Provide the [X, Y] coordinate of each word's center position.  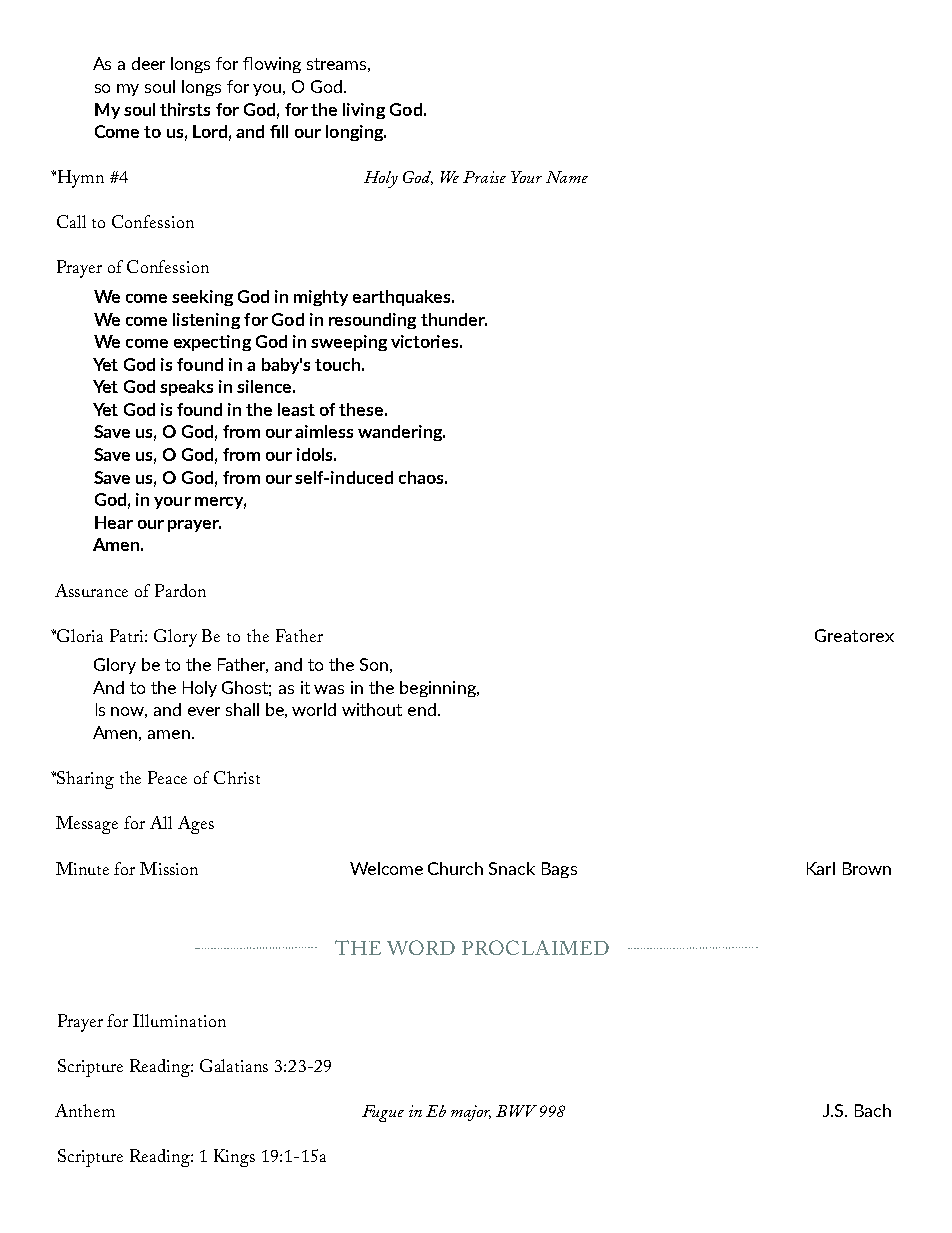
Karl [821, 868]
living [364, 111]
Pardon [180, 590]
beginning [439, 689]
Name [567, 177]
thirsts [185, 109]
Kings [234, 1158]
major [471, 1113]
